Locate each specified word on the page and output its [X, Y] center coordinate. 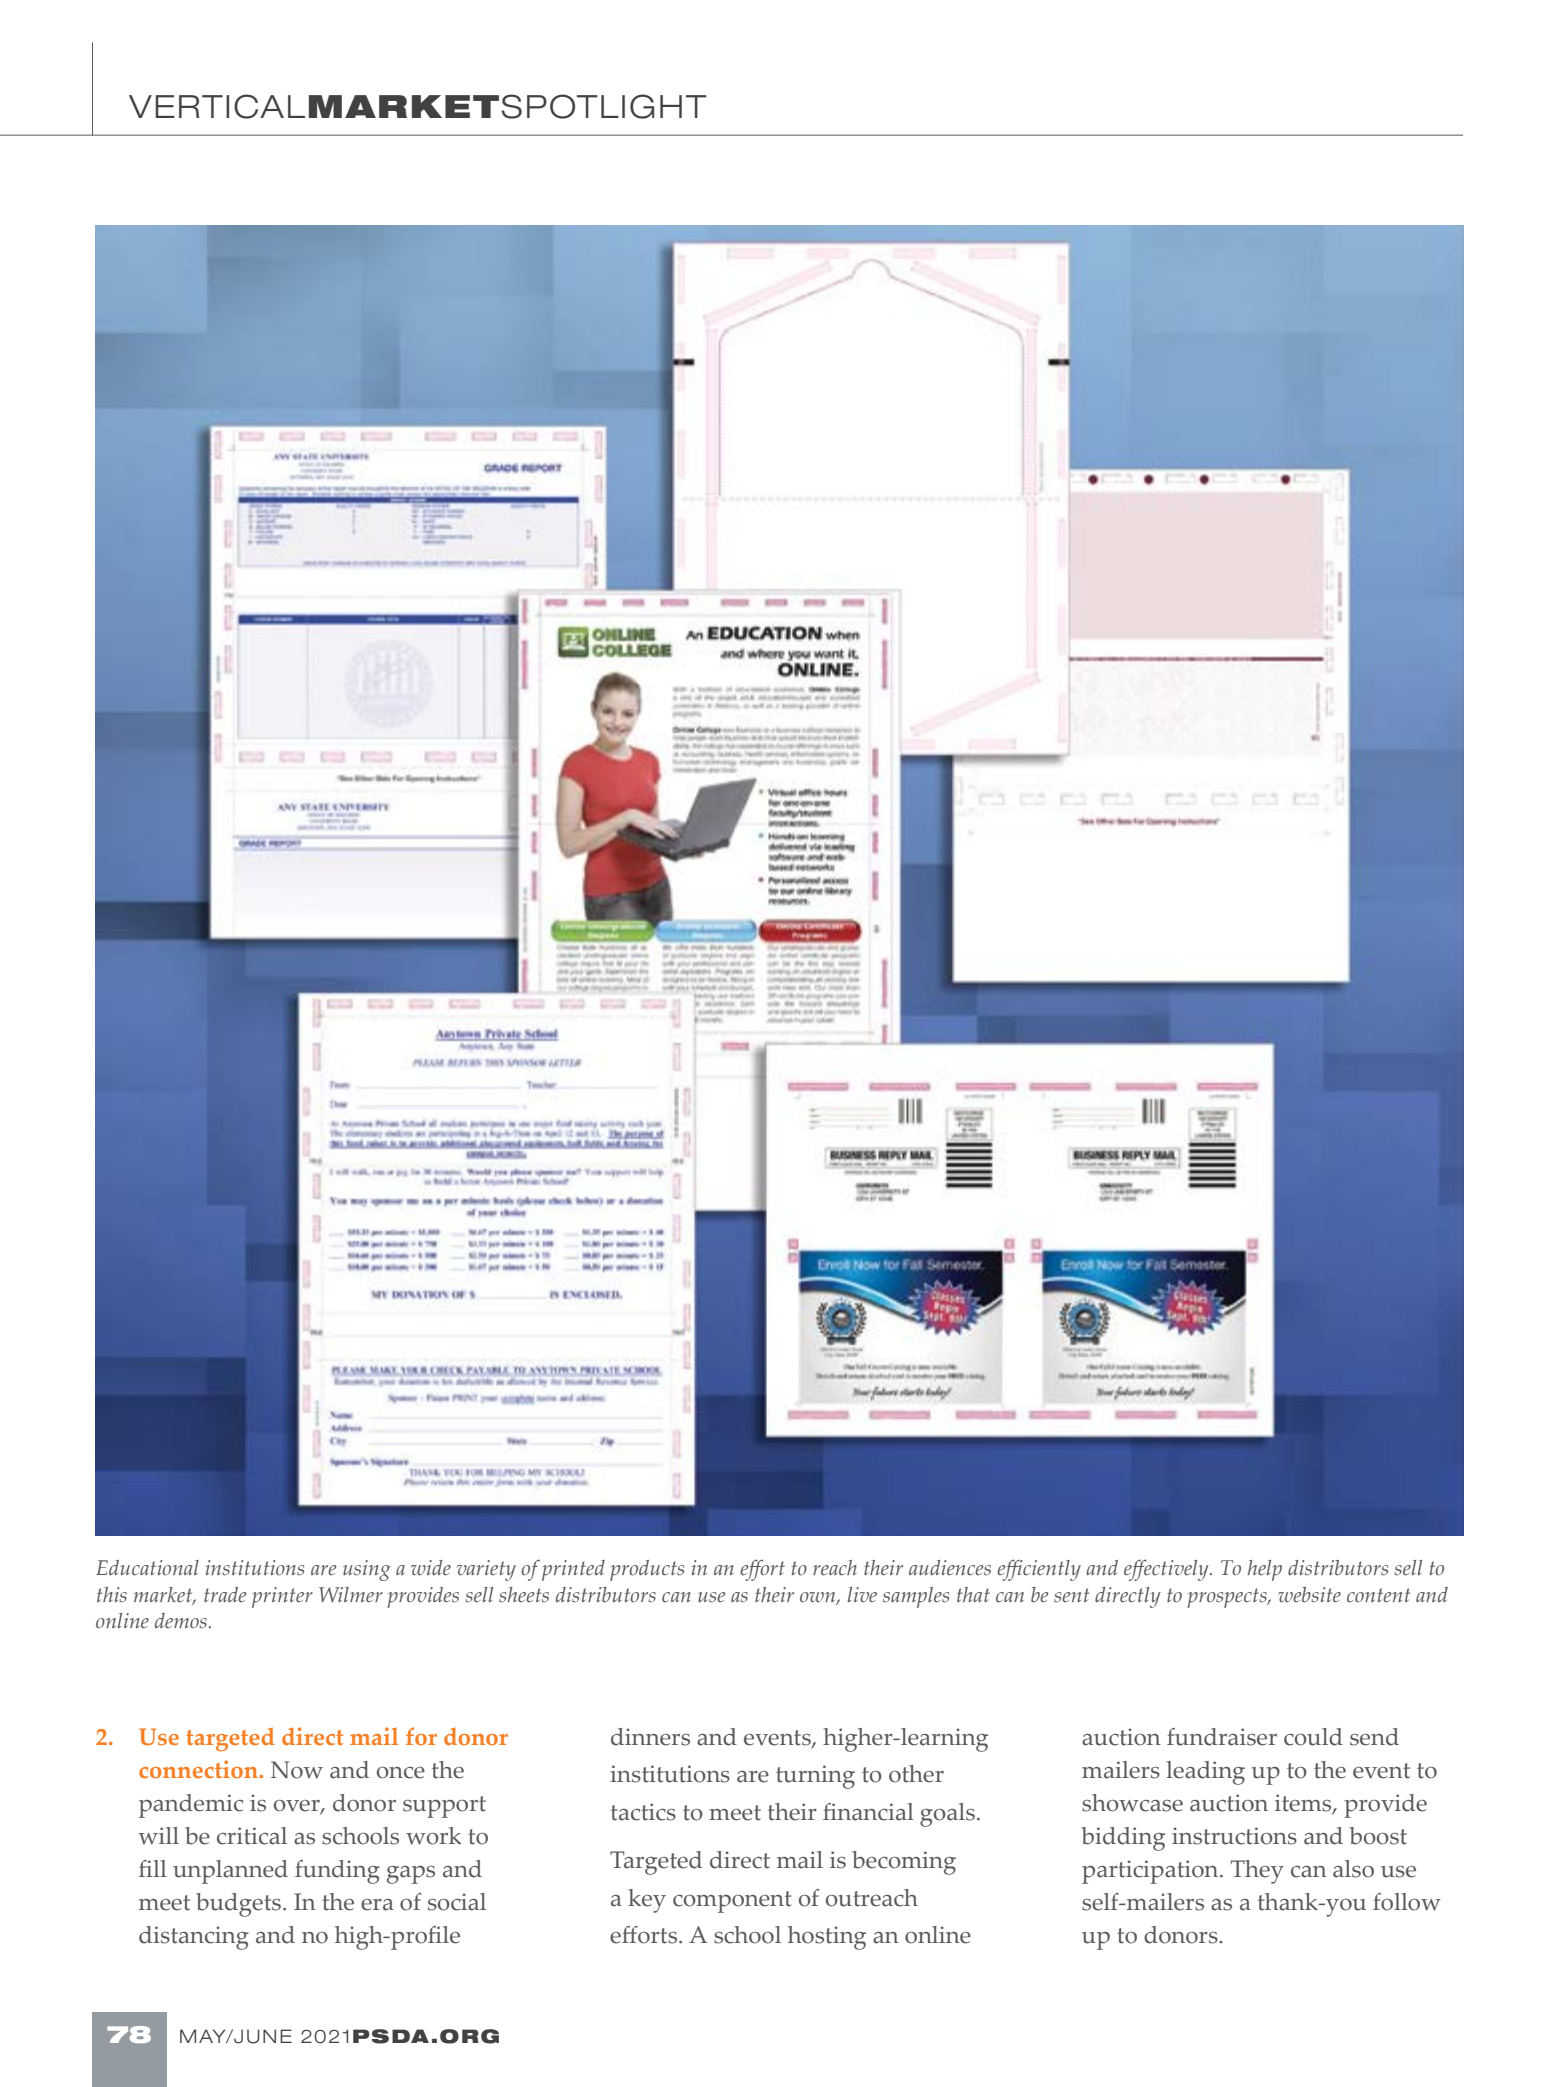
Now [297, 1770]
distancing [194, 1938]
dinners [650, 1737]
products [647, 1570]
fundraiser [1222, 1737]
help [1264, 1570]
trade [225, 1594]
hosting [827, 1938]
